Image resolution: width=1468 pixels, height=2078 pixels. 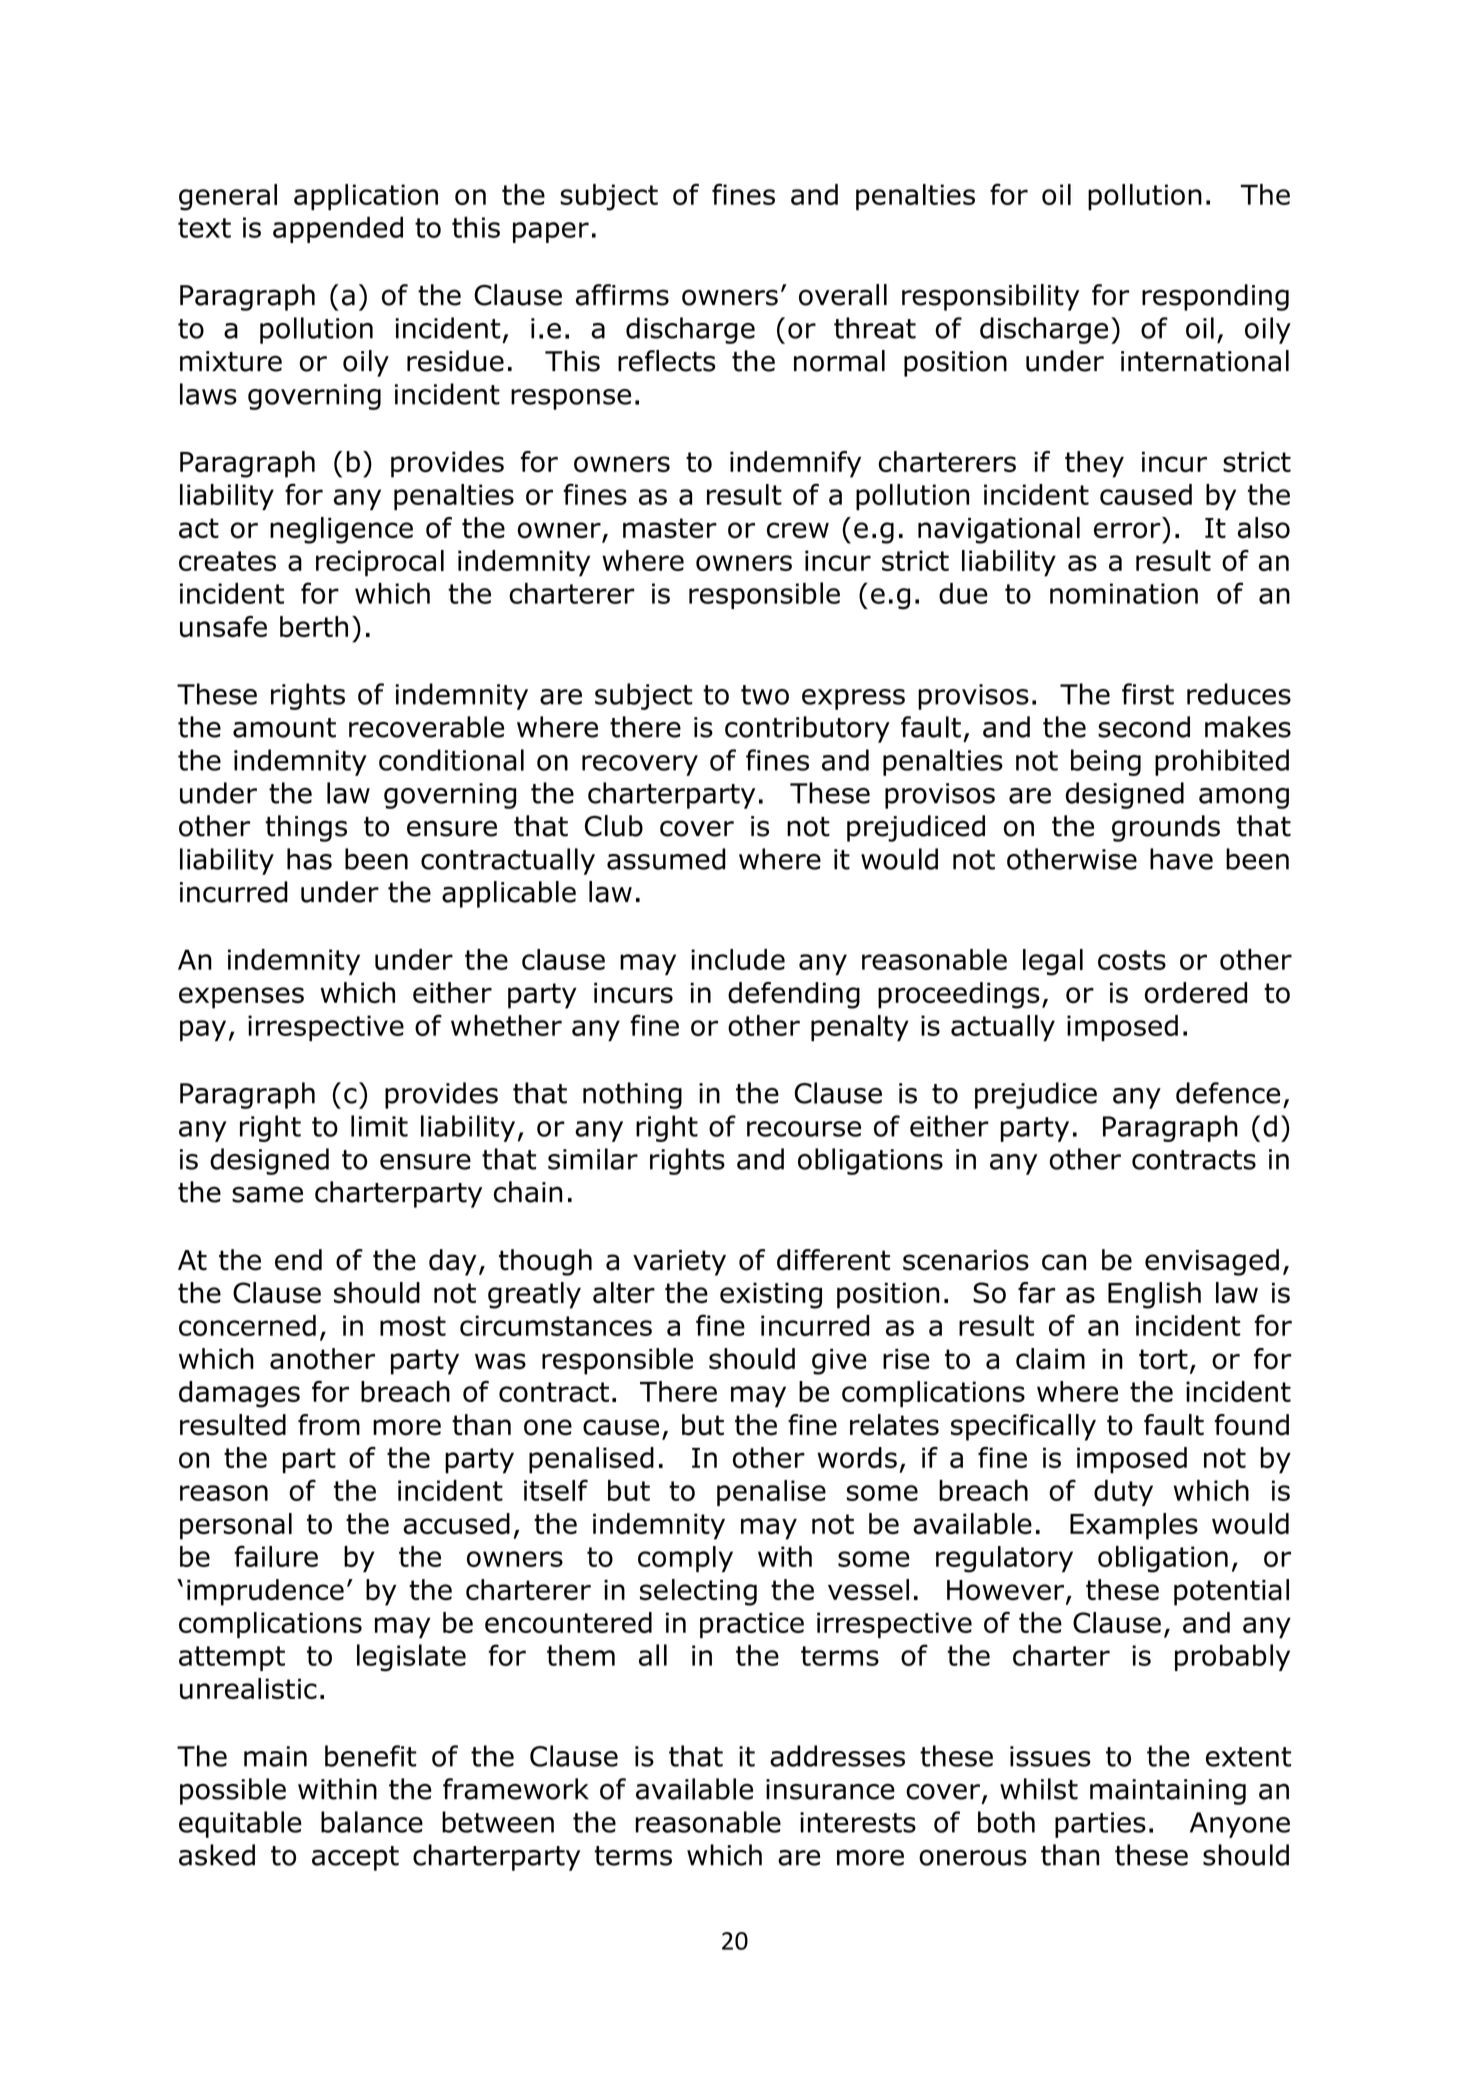 What do you see at coordinates (338, 229) in the screenshot?
I see `appended` at bounding box center [338, 229].
